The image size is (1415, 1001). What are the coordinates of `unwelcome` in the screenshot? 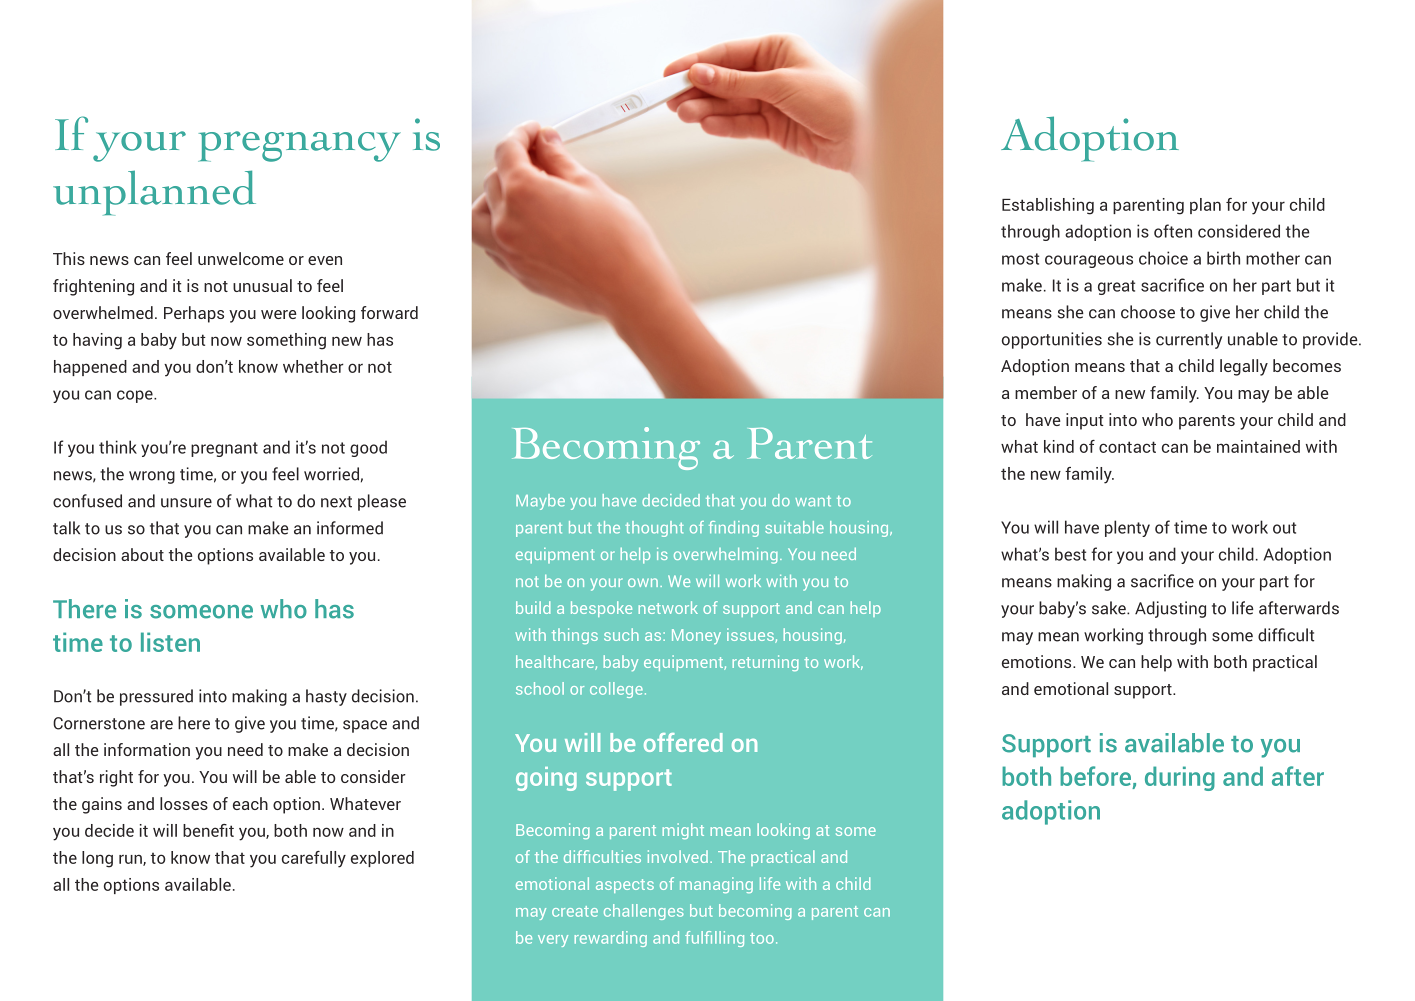 It's located at (241, 258).
